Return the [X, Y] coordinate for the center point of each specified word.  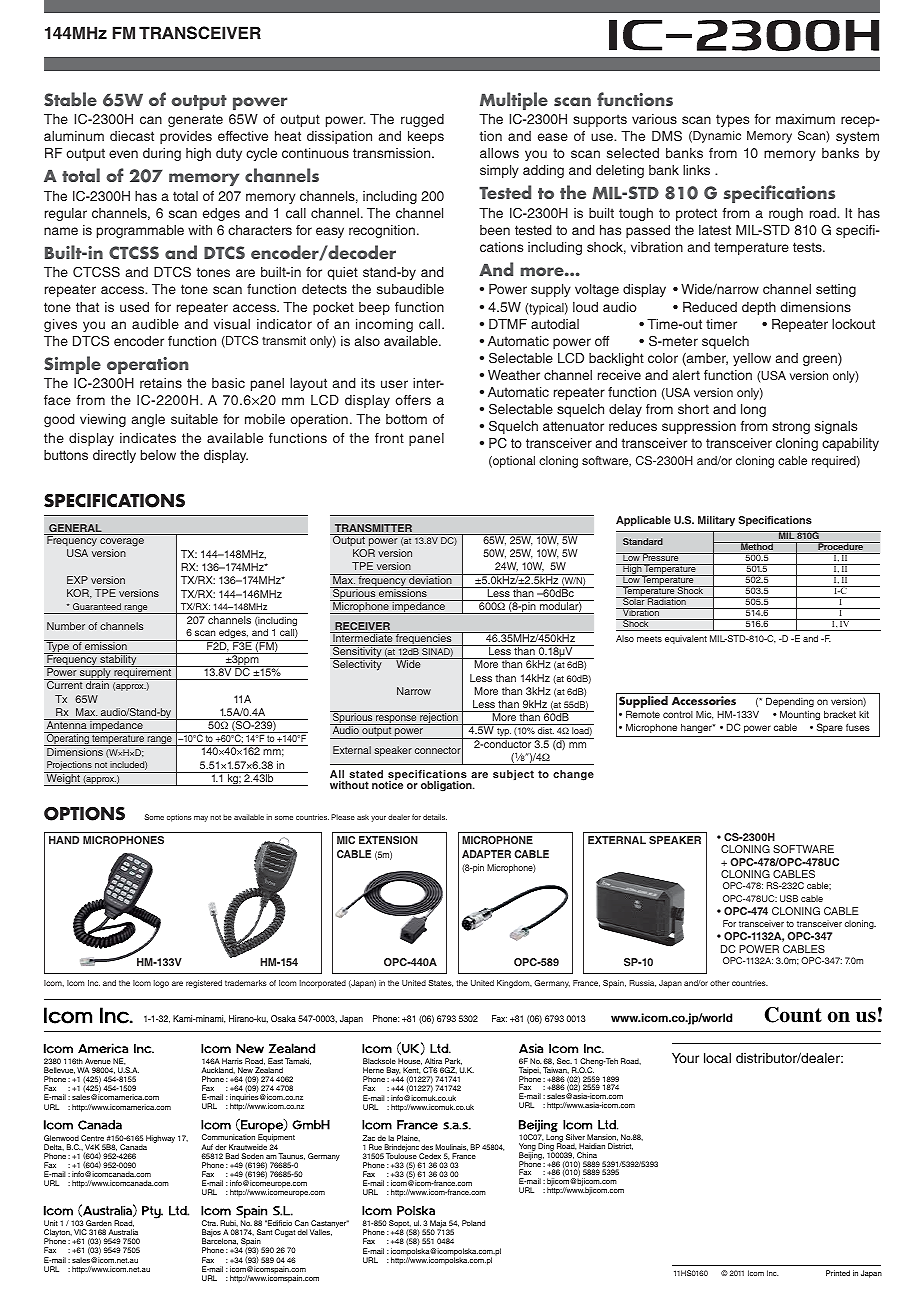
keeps [426, 137]
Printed [838, 1273]
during [162, 154]
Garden [99, 1223]
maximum [805, 119]
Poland [473, 1223]
